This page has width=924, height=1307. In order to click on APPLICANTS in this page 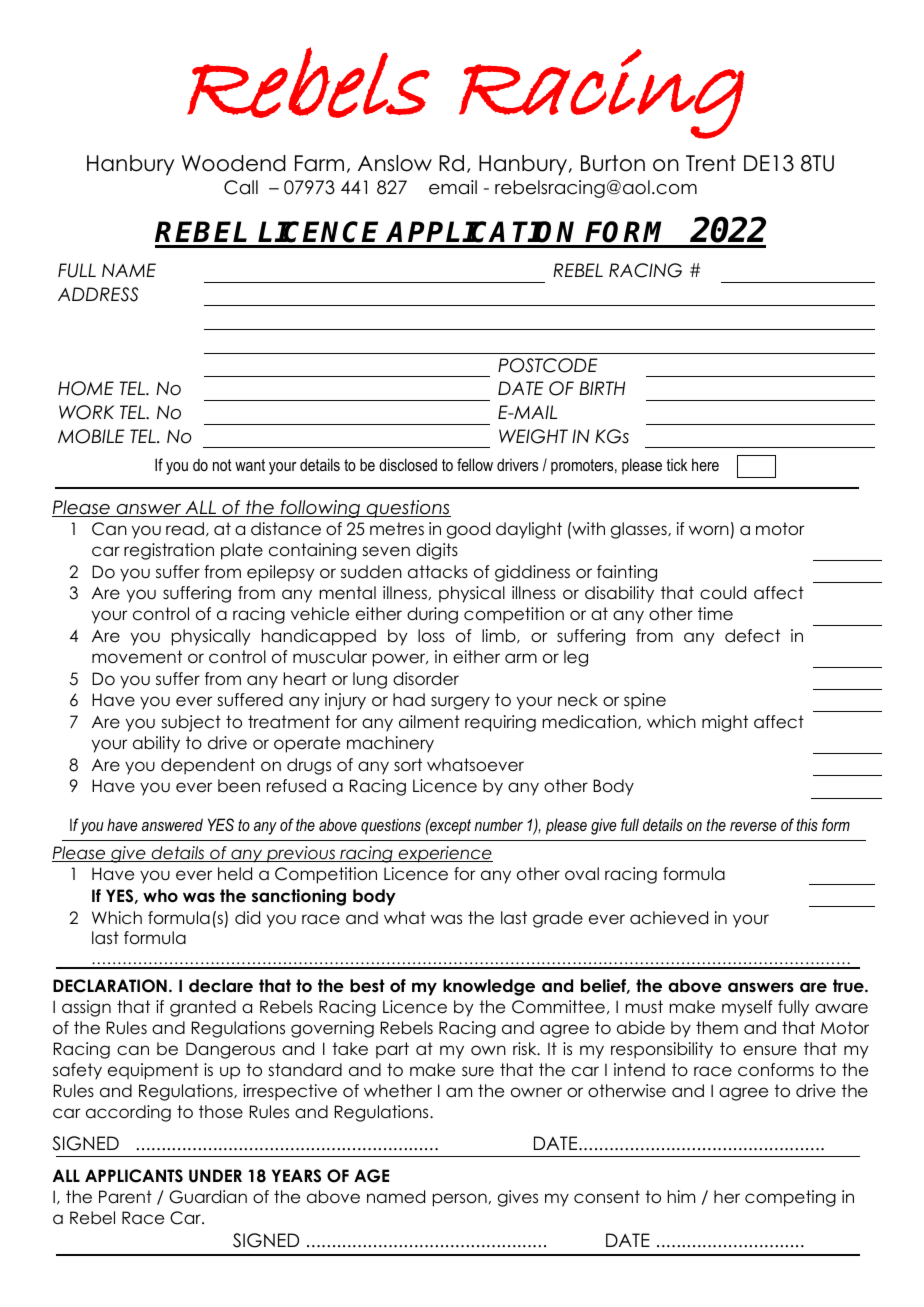, I will do `click(134, 1176)`.
